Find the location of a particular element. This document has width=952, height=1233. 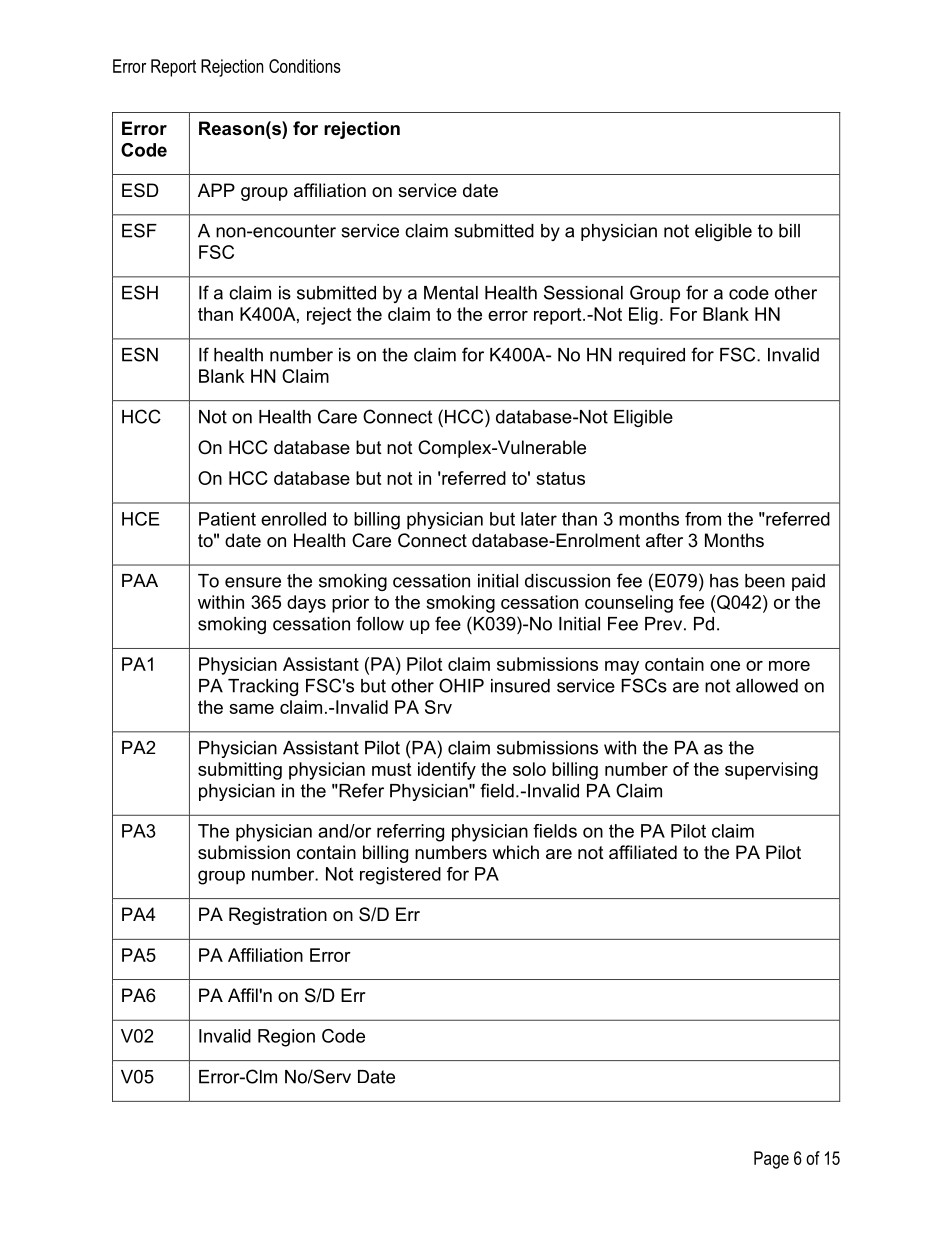

Mental is located at coordinates (451, 293).
